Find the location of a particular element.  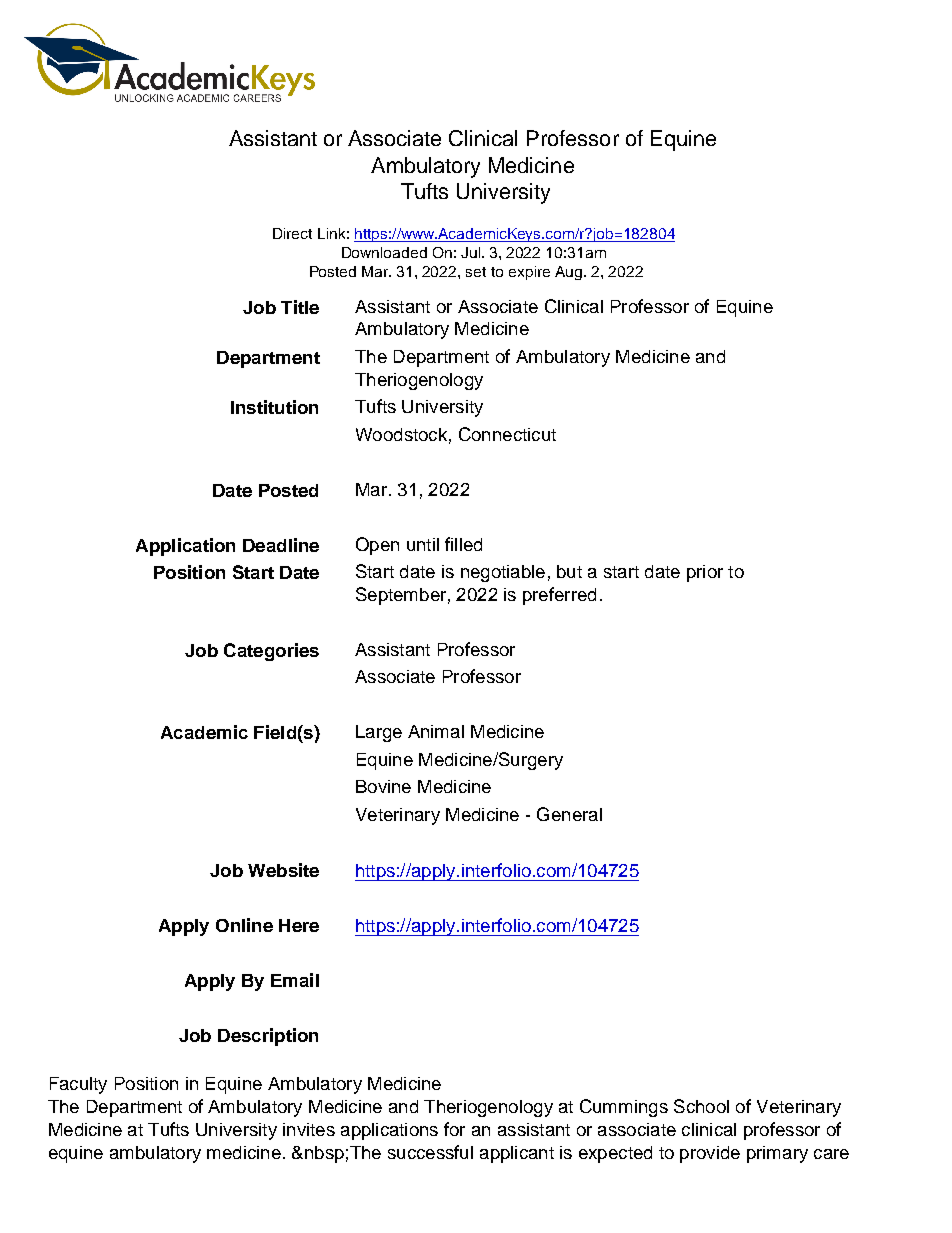

Bovine is located at coordinates (383, 786).
